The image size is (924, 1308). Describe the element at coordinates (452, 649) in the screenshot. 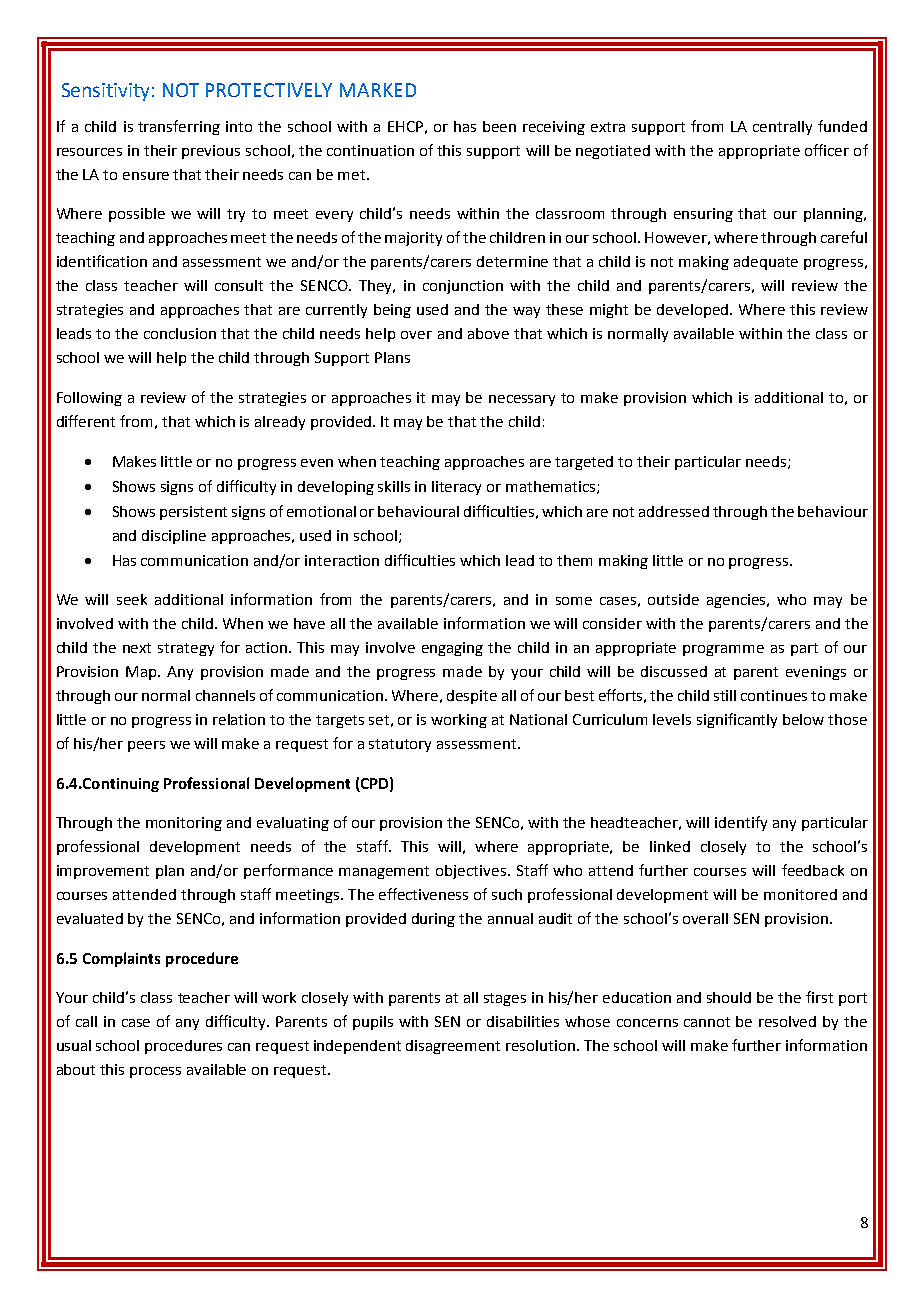

I see `engaging` at that location.
